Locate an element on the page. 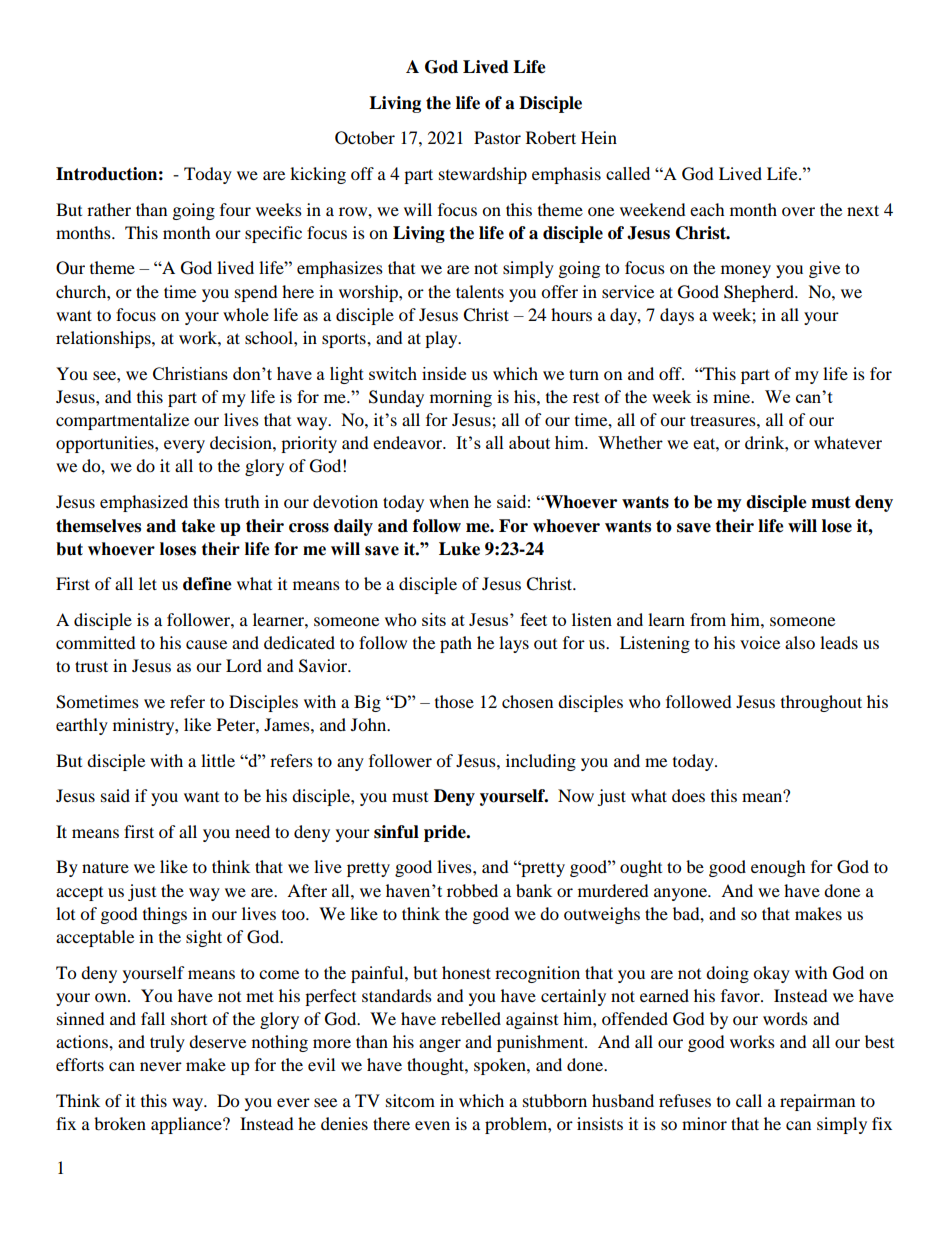  rather is located at coordinates (109, 209).
